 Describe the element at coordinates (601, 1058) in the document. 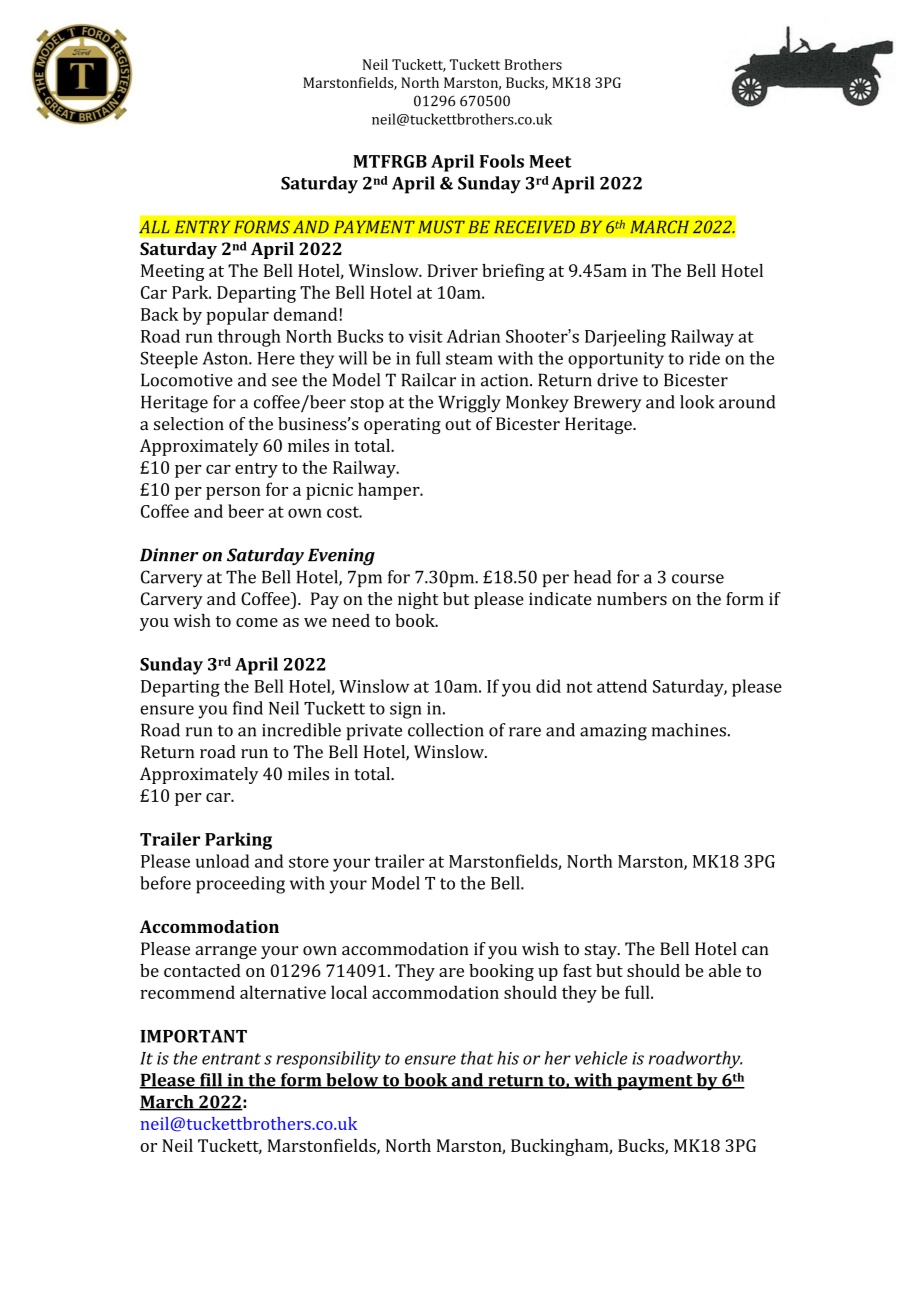

I see `vehicle` at that location.
